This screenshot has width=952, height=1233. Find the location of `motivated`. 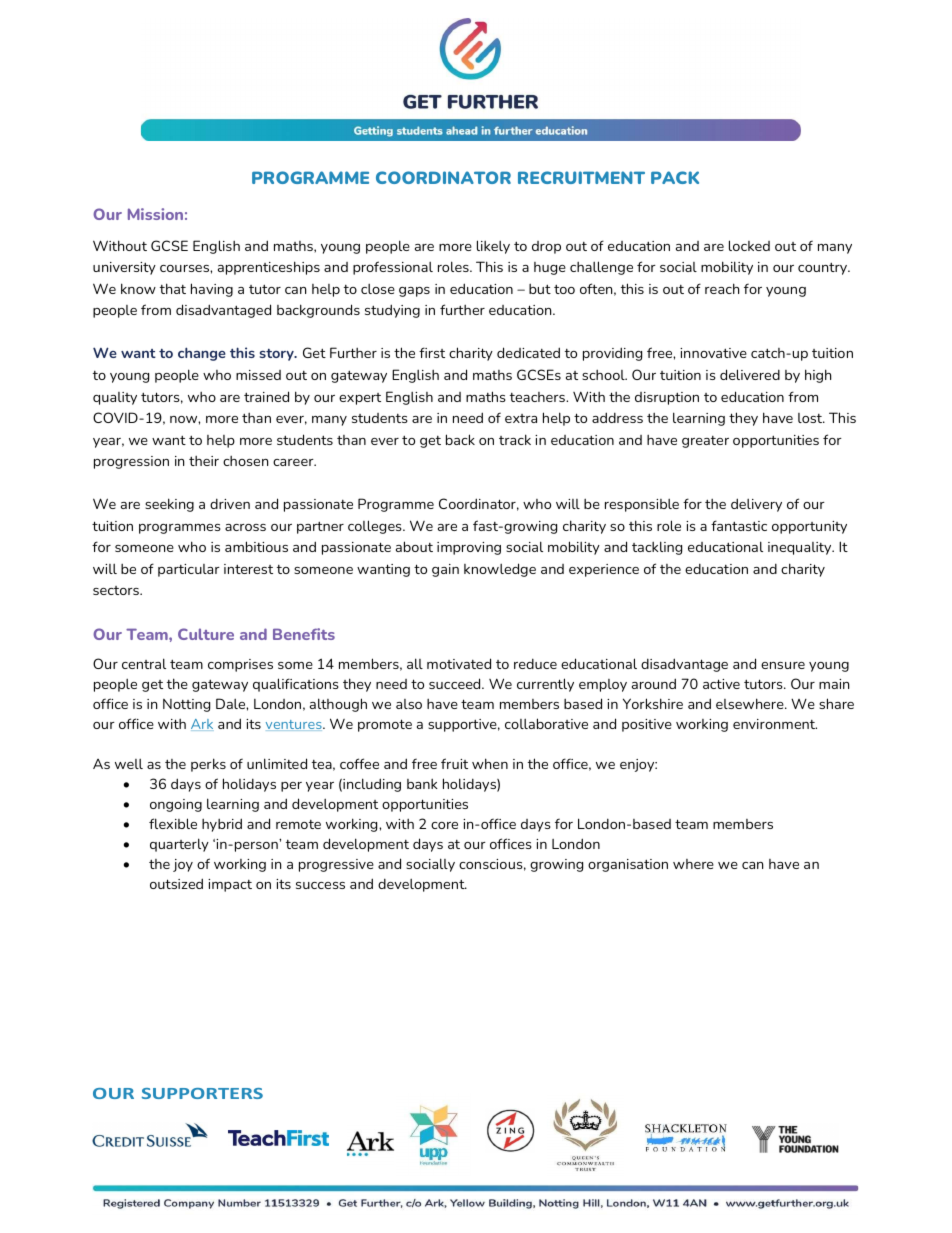

motivated is located at coordinates (459, 663).
